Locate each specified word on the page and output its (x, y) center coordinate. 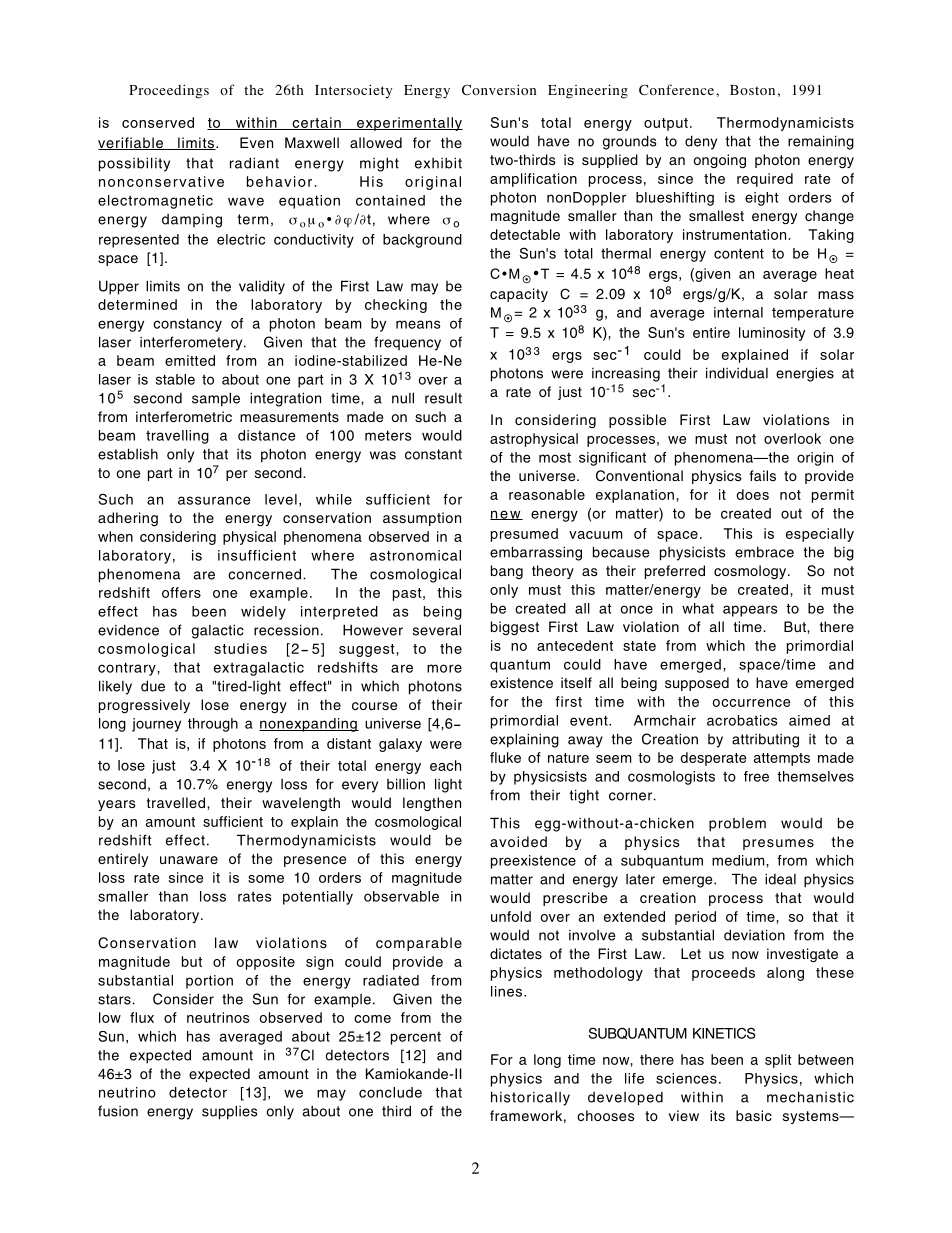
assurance (214, 500)
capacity (519, 295)
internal (738, 312)
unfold (511, 916)
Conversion (499, 90)
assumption (422, 519)
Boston (752, 90)
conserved (158, 122)
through (213, 725)
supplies (229, 1112)
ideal (780, 879)
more (444, 668)
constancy (187, 325)
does (752, 494)
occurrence (751, 703)
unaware (189, 860)
